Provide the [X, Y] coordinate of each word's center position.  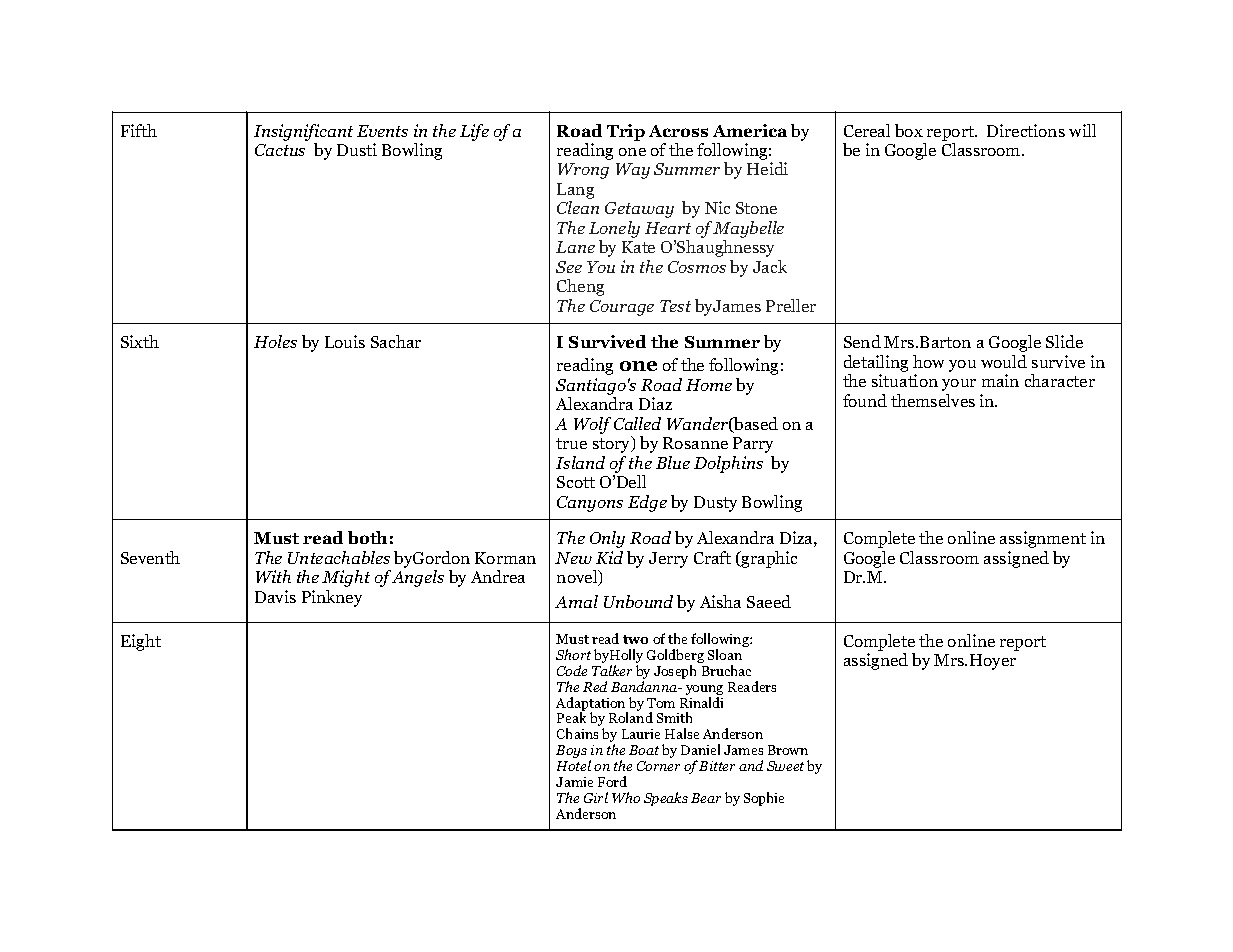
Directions [1026, 130]
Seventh [150, 557]
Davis [275, 596]
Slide [1064, 341]
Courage [622, 308]
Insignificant [303, 132]
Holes [275, 341]
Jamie [574, 782]
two [635, 639]
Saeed [769, 601]
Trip [626, 132]
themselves [933, 400]
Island [580, 462]
